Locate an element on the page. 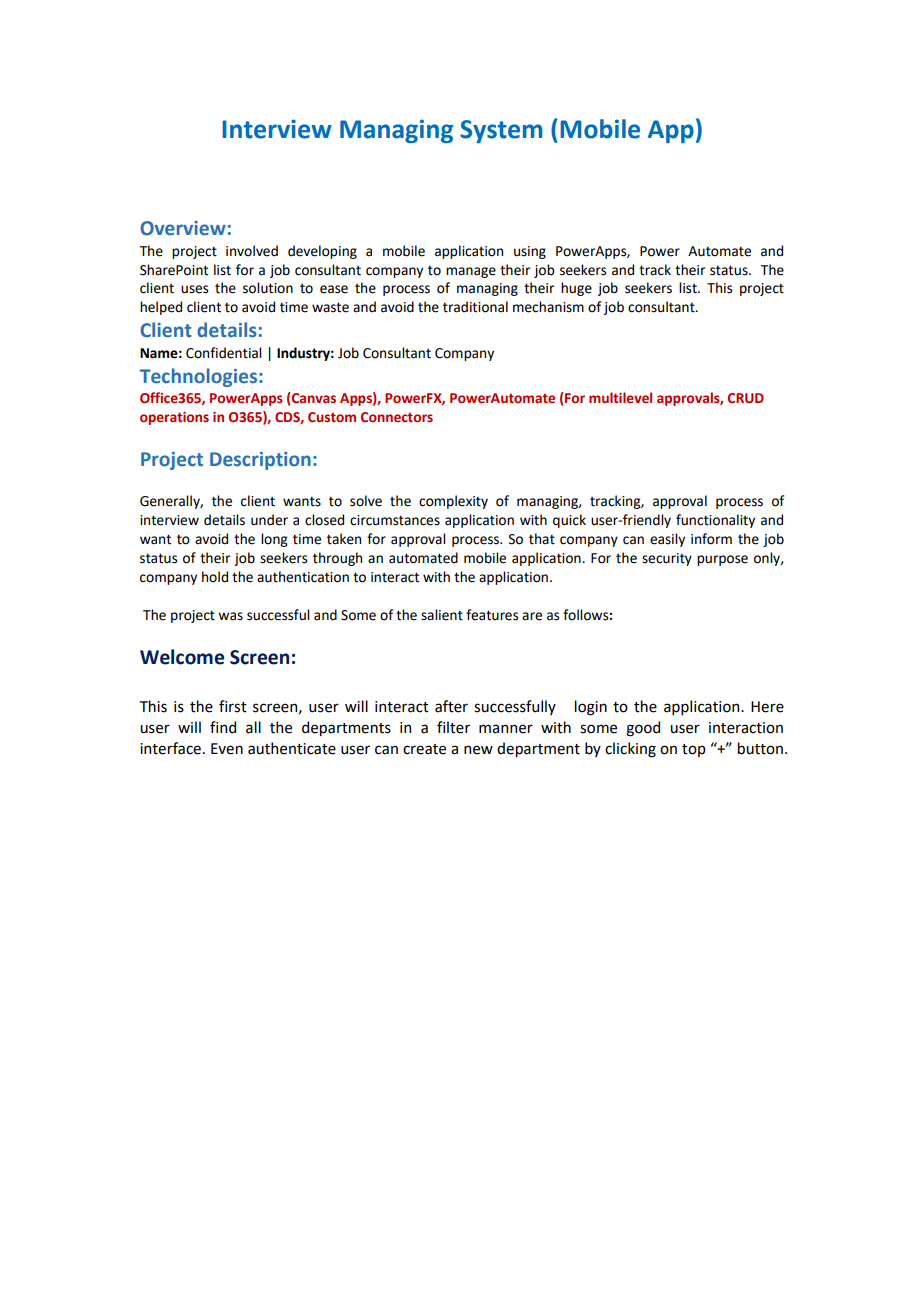 The image size is (924, 1308). find is located at coordinates (223, 727).
